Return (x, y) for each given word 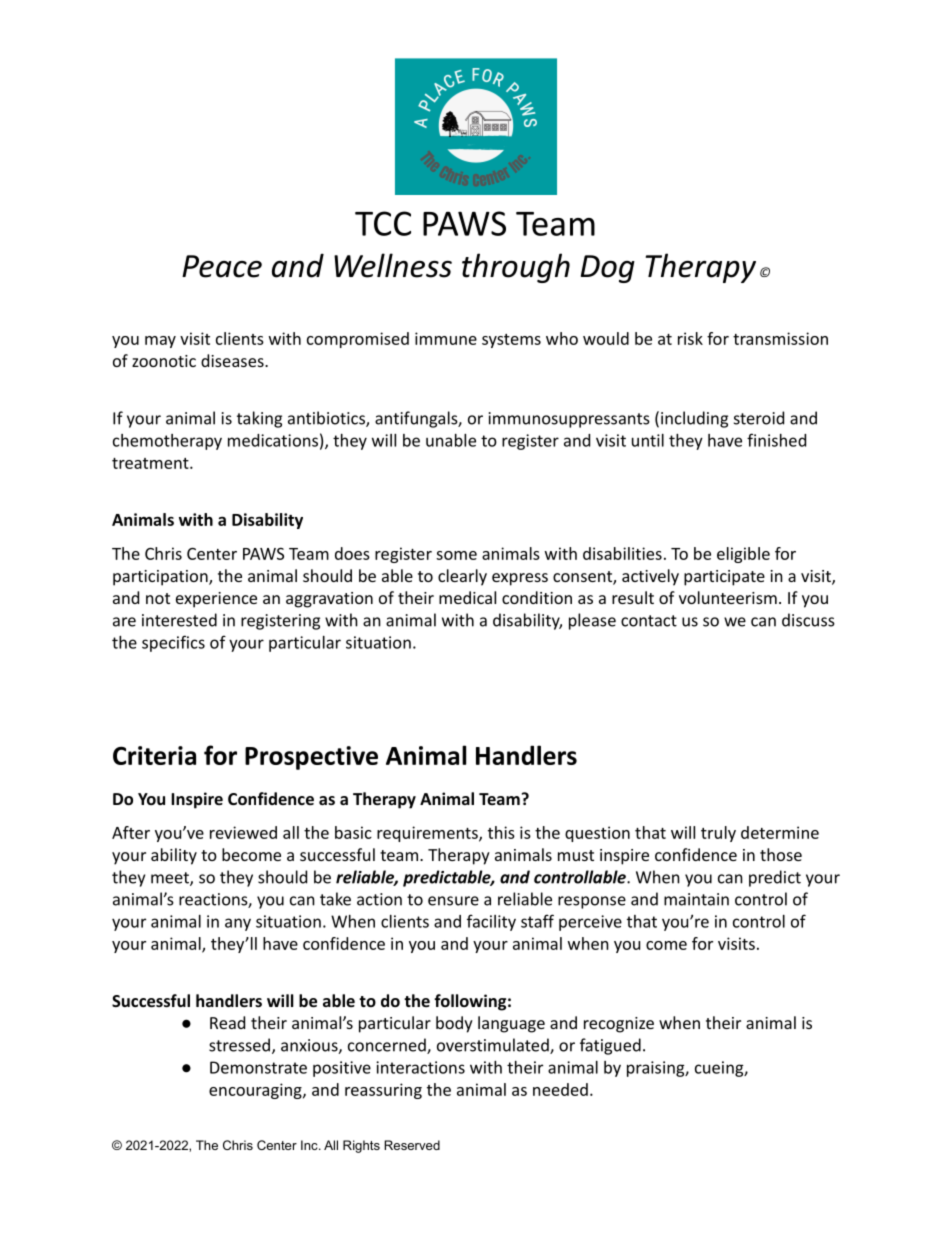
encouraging (256, 1091)
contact (649, 621)
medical (467, 597)
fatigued (610, 1046)
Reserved (412, 1145)
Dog (608, 269)
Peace (222, 266)
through (516, 268)
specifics (173, 643)
